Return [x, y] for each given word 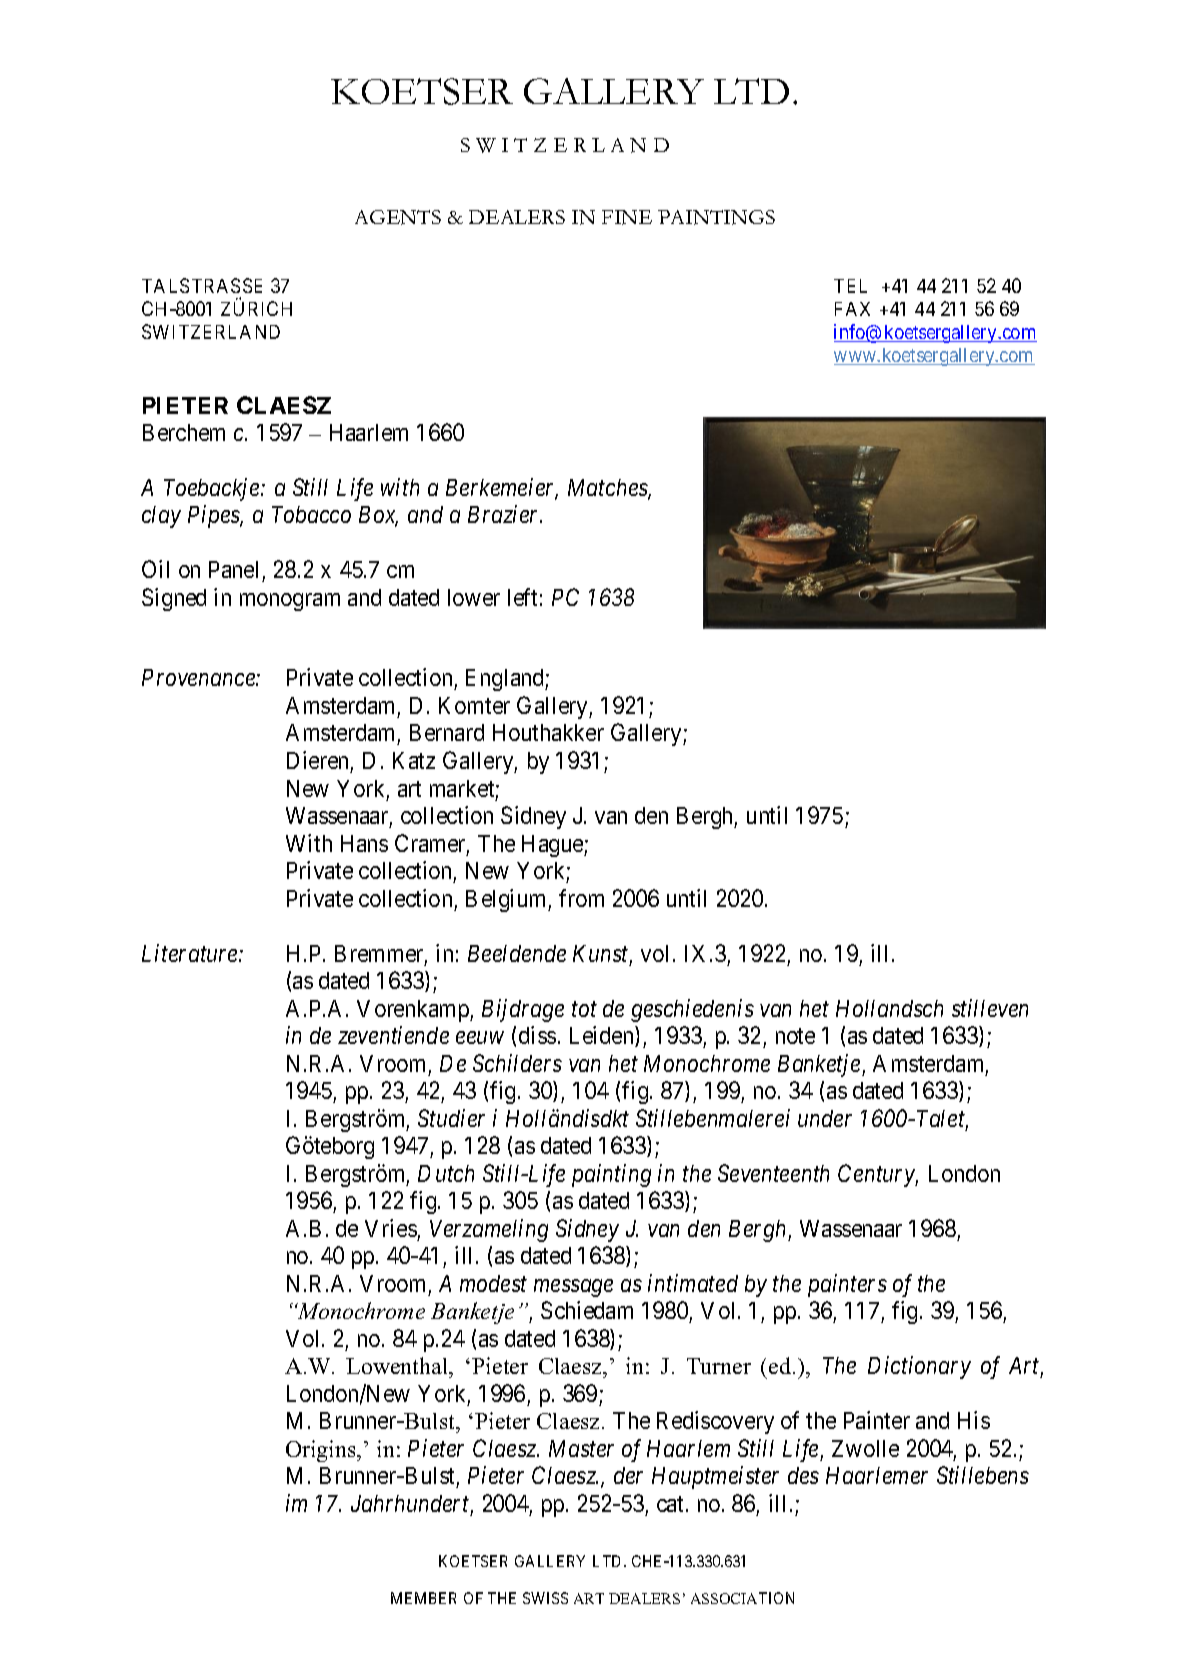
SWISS [545, 1598]
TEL [850, 286]
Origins [322, 1451]
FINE [627, 217]
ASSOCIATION [742, 1598]
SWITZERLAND [211, 331]
